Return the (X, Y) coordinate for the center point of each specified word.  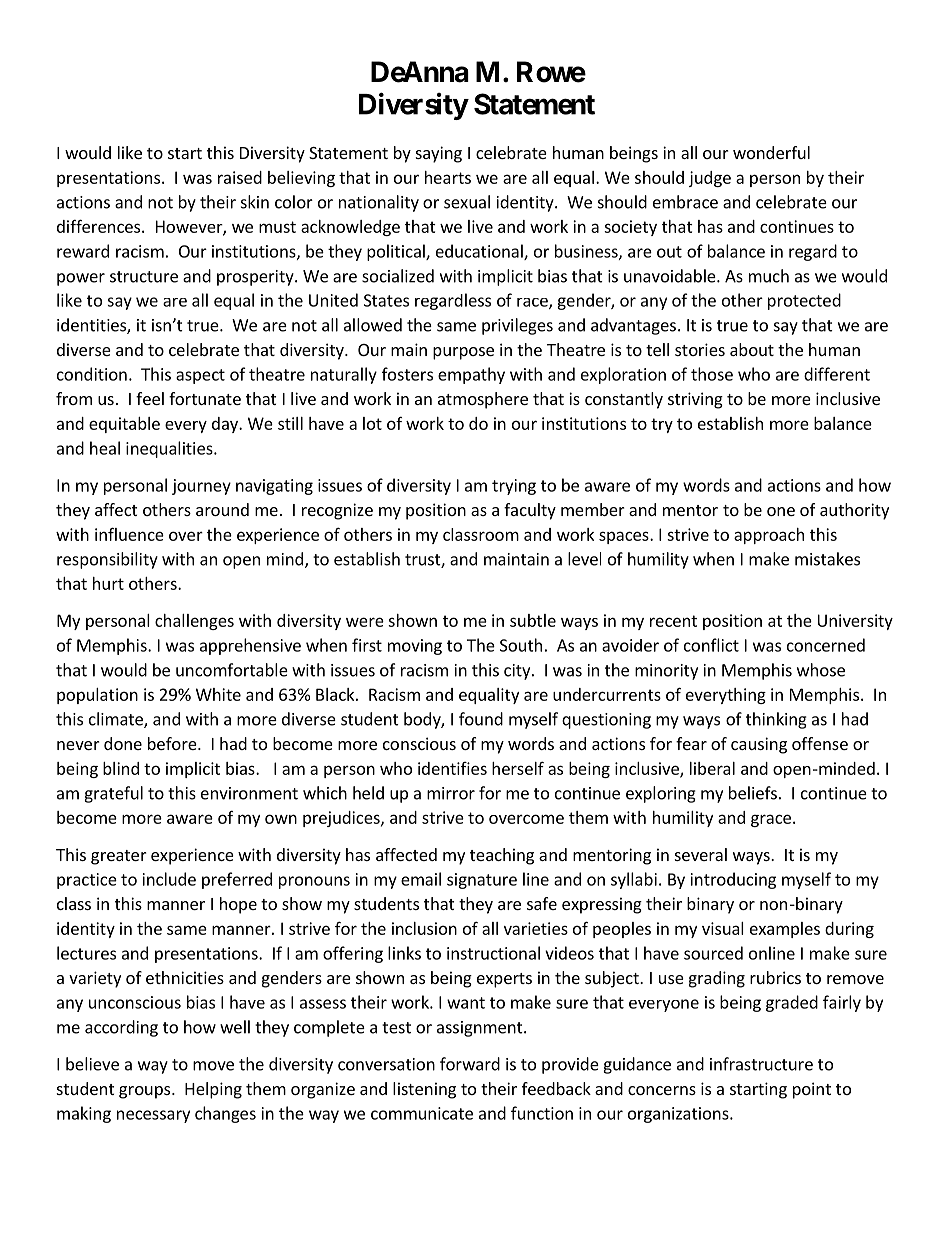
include (169, 879)
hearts (448, 177)
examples (785, 930)
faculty (530, 511)
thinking (776, 720)
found (481, 719)
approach (769, 536)
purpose (463, 353)
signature (482, 881)
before (173, 743)
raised (240, 177)
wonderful (771, 152)
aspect (200, 376)
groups (146, 1092)
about (752, 349)
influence (129, 534)
